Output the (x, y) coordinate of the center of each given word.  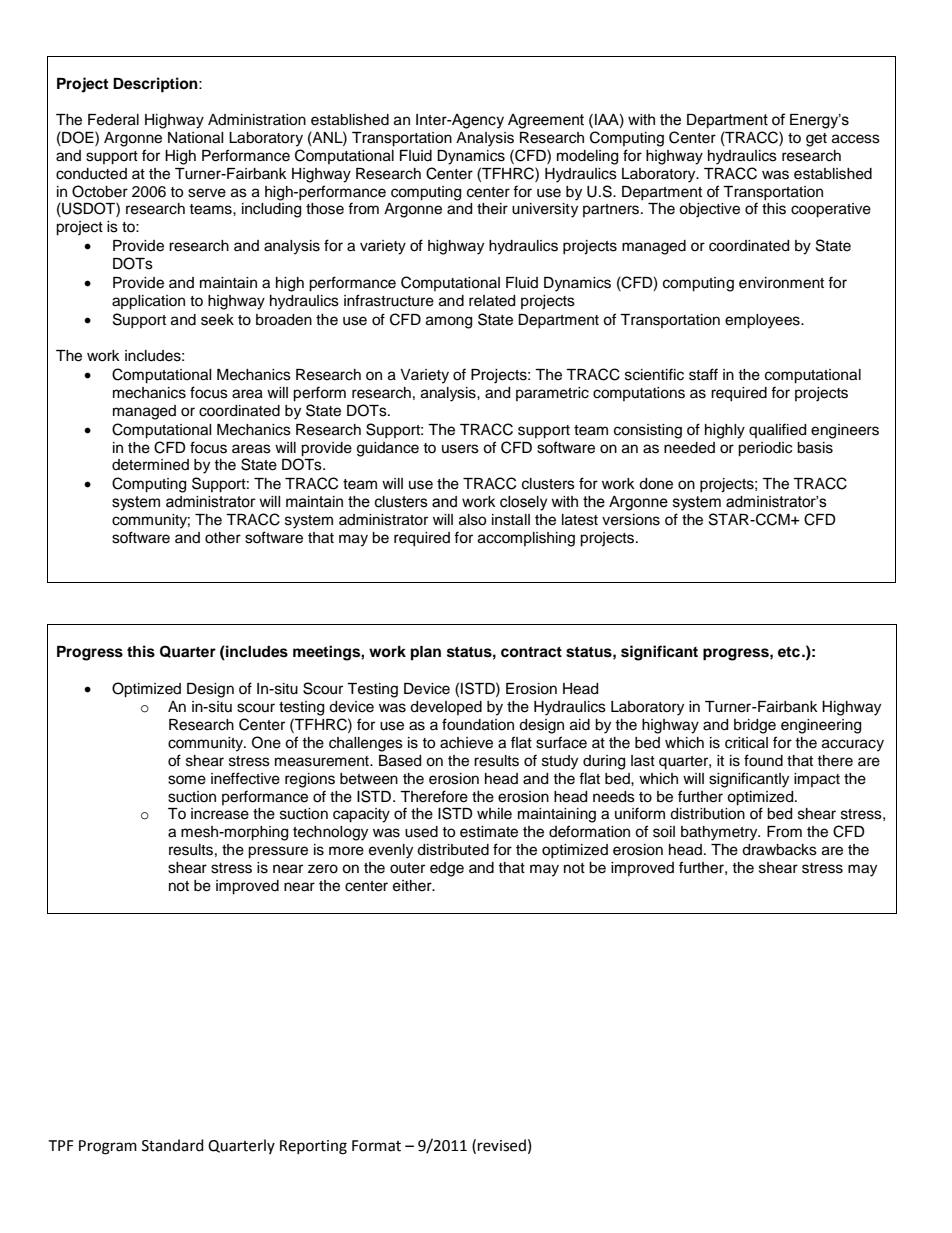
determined (150, 465)
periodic (765, 449)
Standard (173, 1145)
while (494, 814)
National (196, 138)
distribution (707, 814)
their (492, 209)
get (816, 140)
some (187, 780)
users (460, 449)
